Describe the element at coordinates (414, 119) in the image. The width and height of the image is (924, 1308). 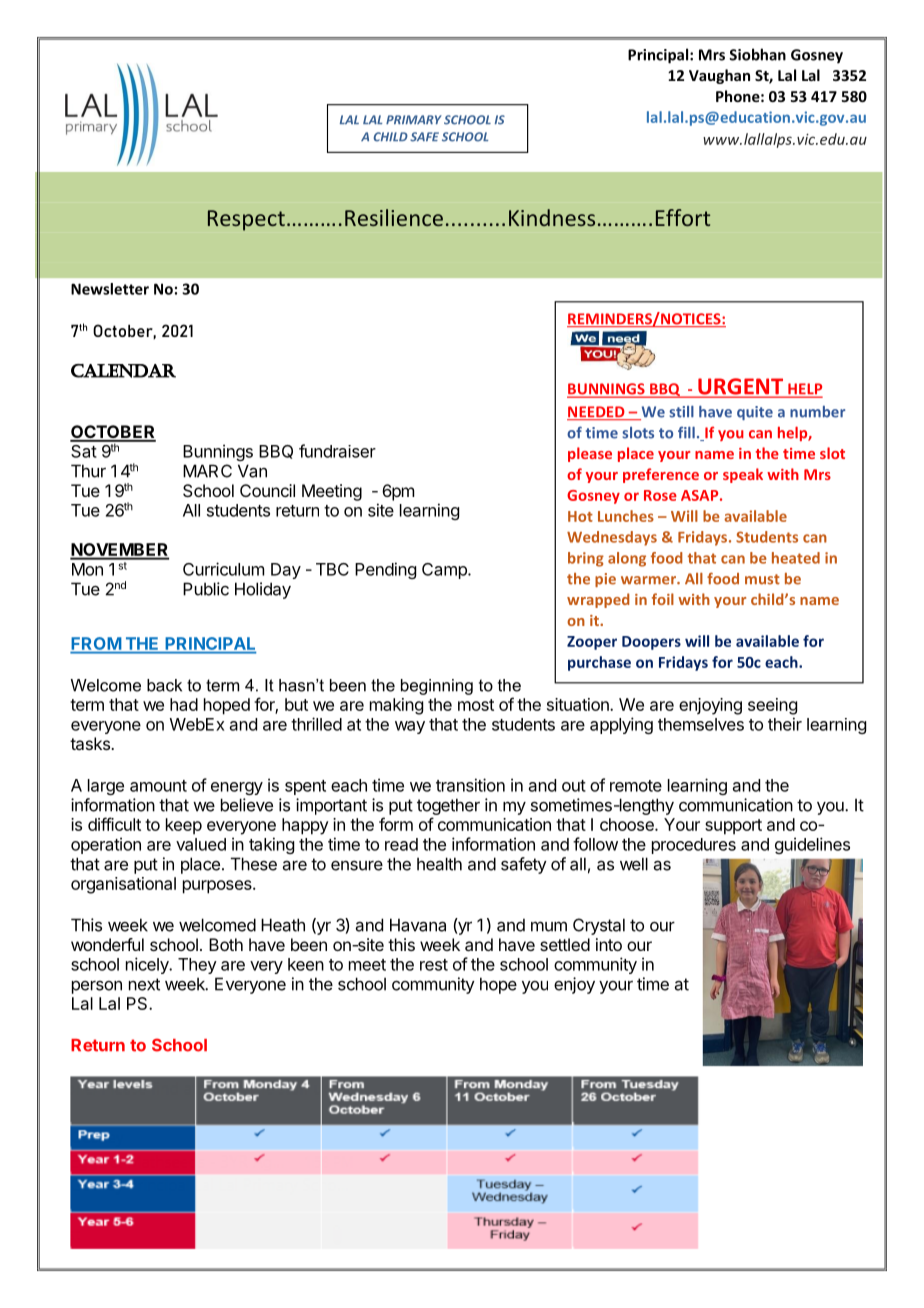
I see `PRIMARY` at that location.
